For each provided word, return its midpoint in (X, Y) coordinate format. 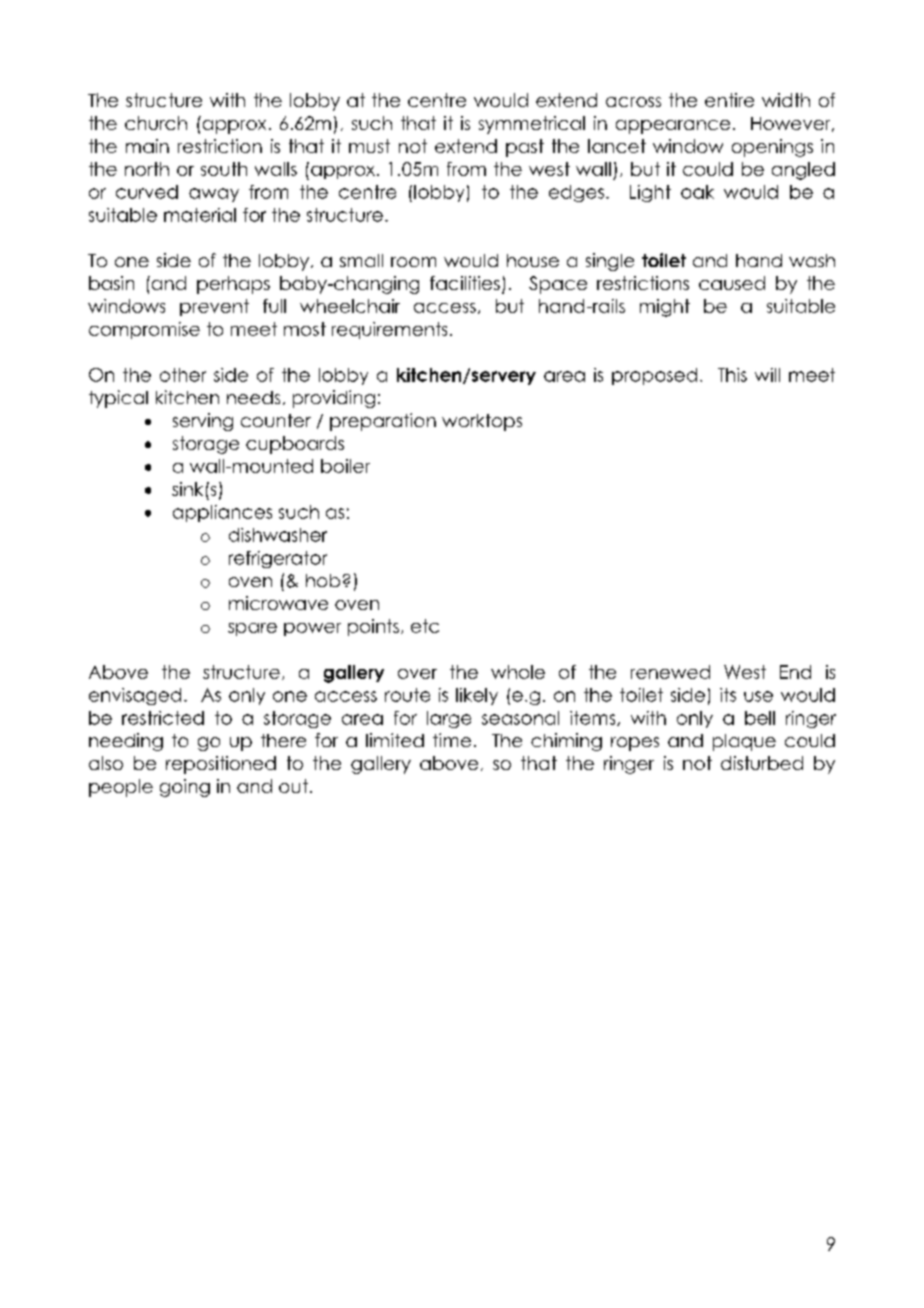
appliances (222, 513)
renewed (670, 672)
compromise (144, 330)
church (156, 123)
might (665, 308)
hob (323, 580)
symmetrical (532, 125)
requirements (389, 330)
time (452, 740)
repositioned (221, 765)
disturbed (762, 763)
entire (729, 100)
